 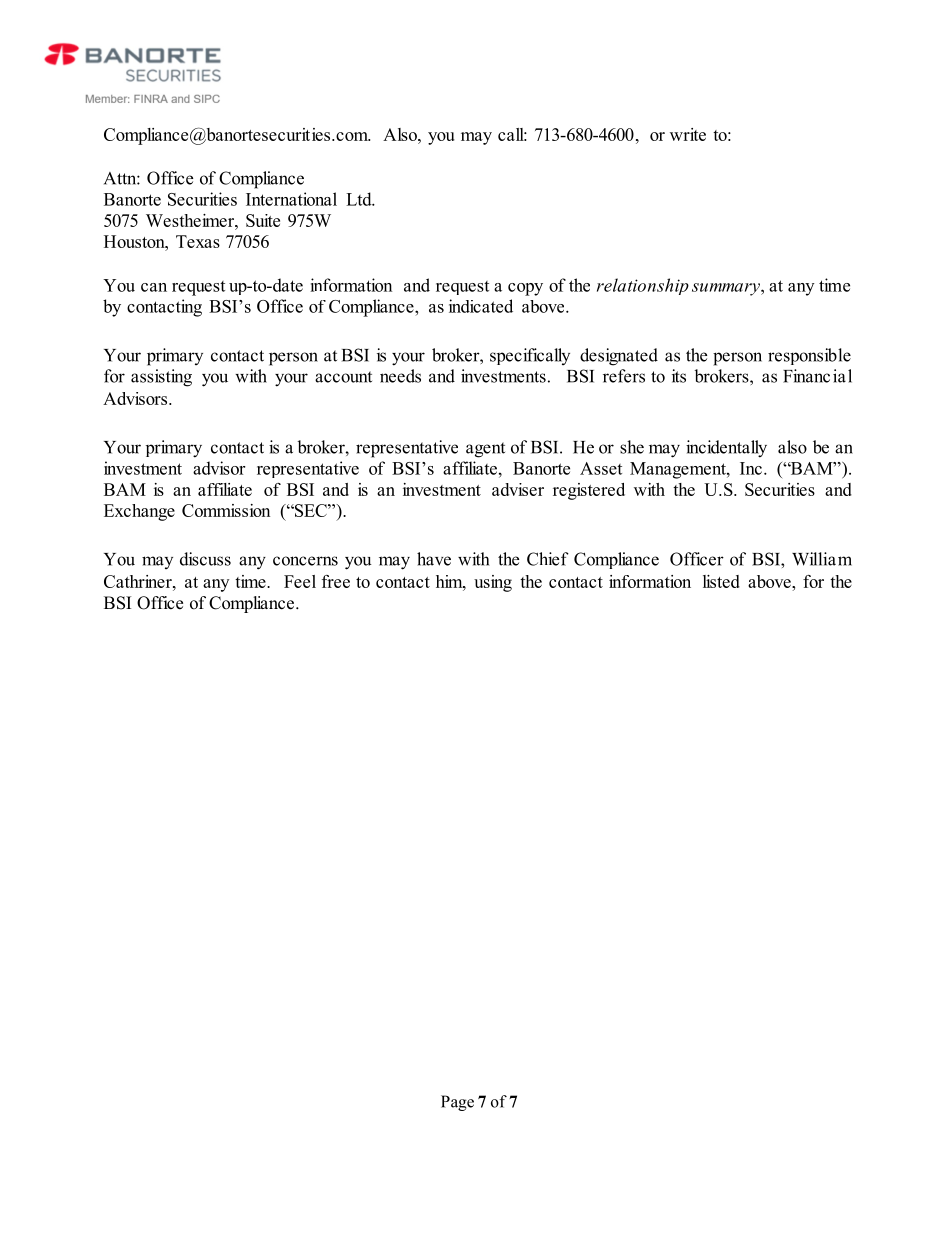 I want to click on using, so click(x=493, y=583).
